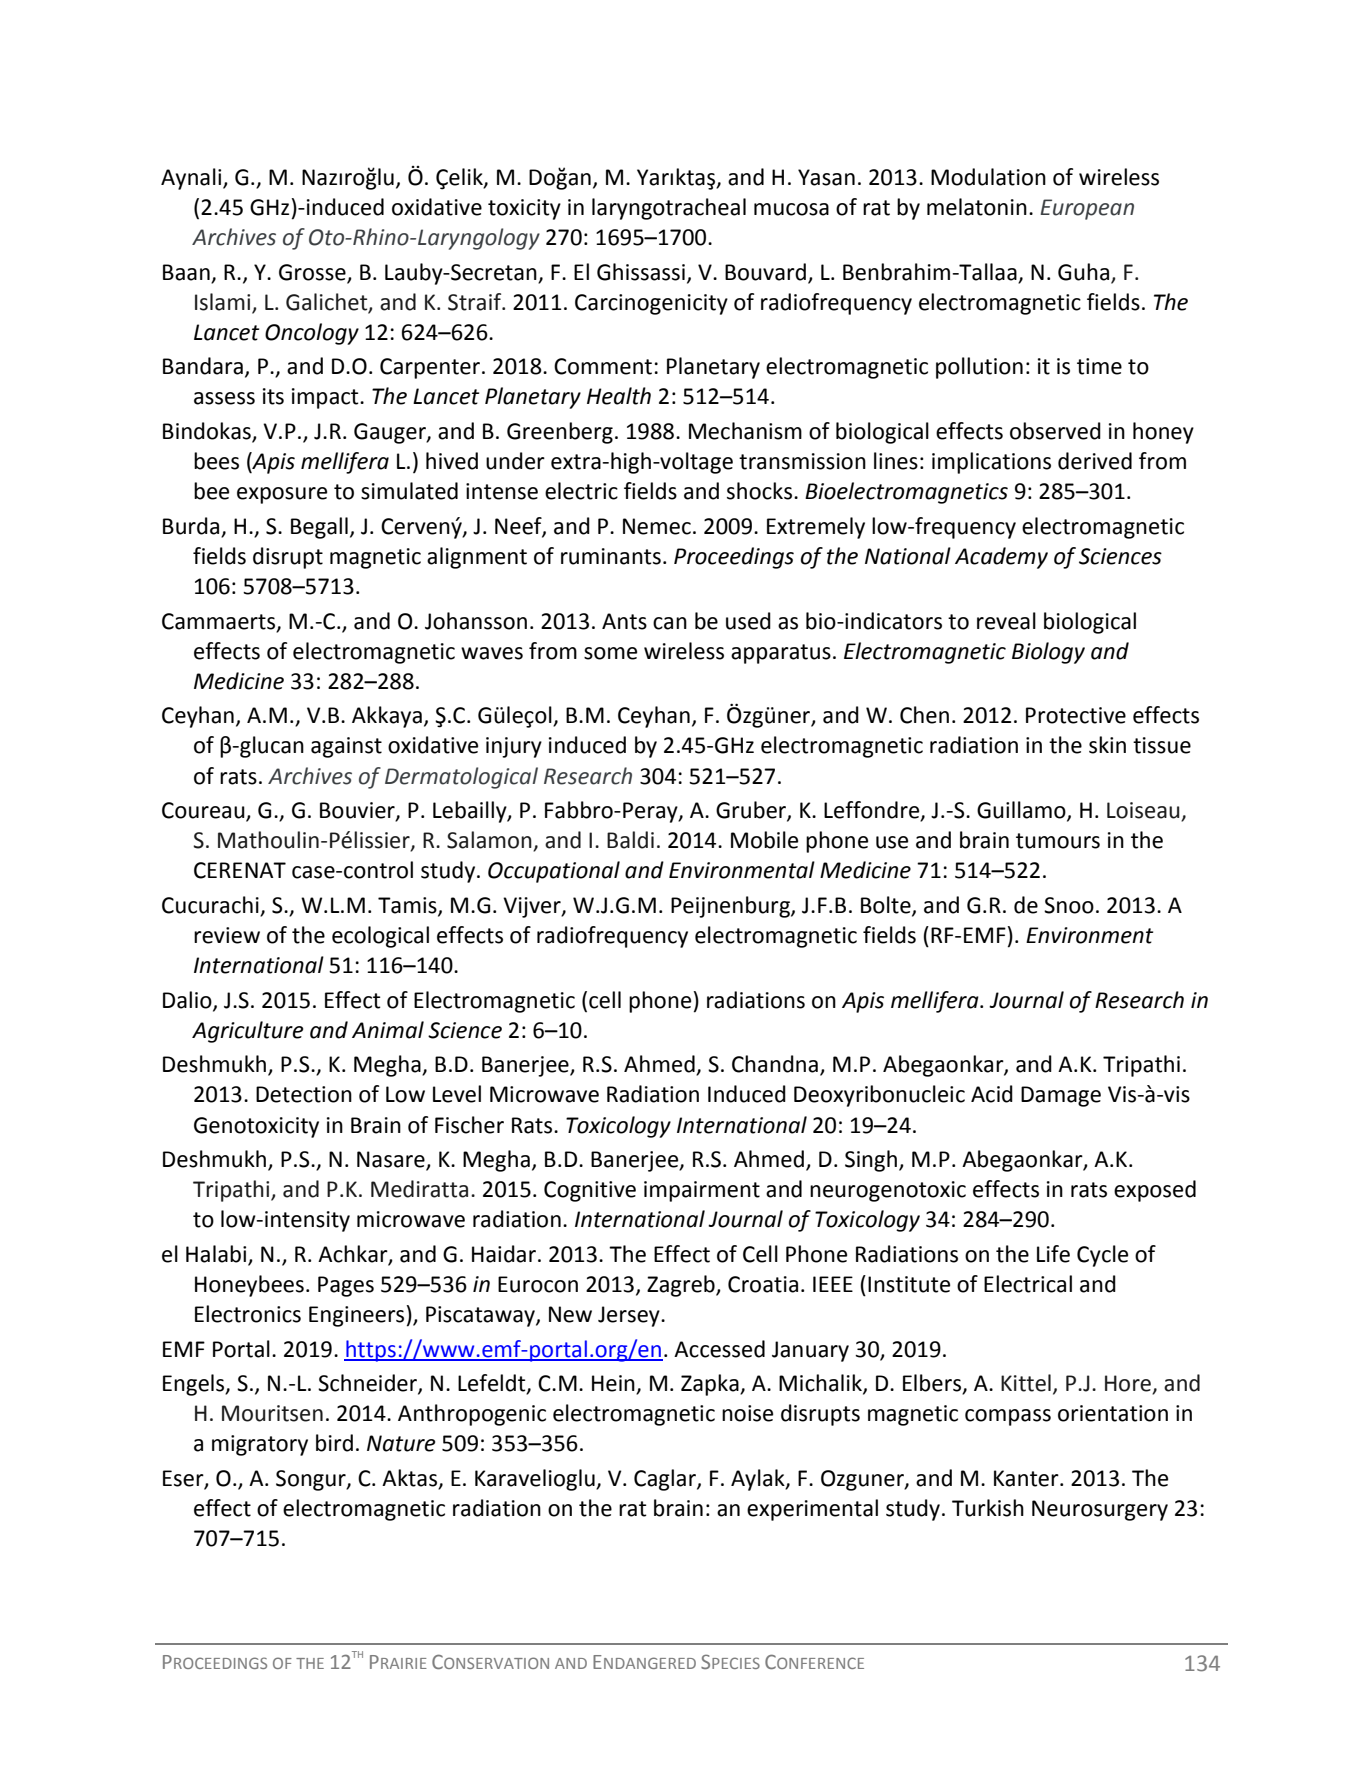 This screenshot has height=1775, width=1371. I want to click on tumours, so click(1058, 841).
